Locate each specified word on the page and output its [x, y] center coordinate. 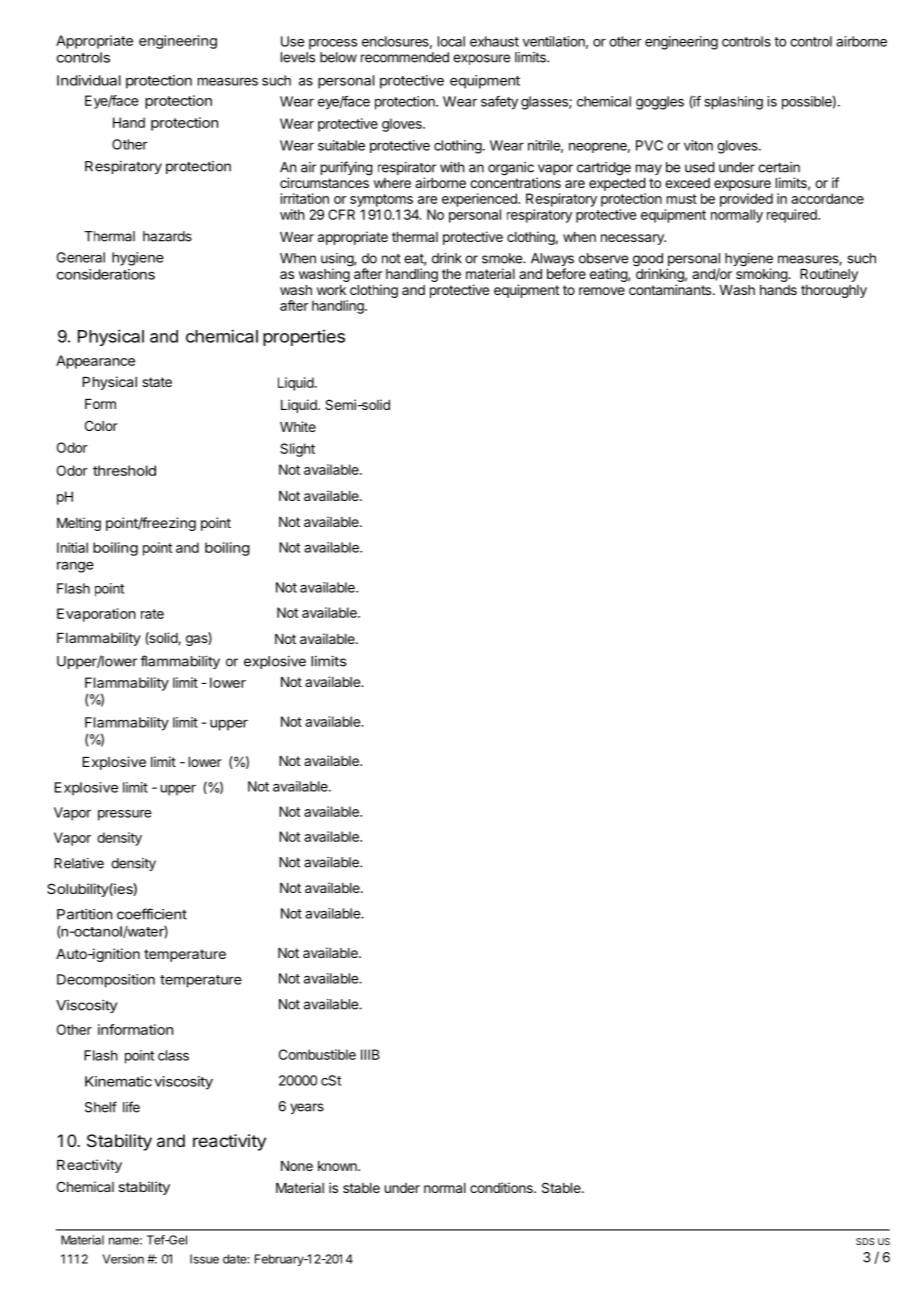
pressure [124, 815]
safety [499, 103]
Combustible [317, 1054]
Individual [89, 80]
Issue [204, 1259]
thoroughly [834, 291]
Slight [297, 450]
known [338, 1166]
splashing [734, 103]
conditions [502, 1187]
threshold [124, 470]
